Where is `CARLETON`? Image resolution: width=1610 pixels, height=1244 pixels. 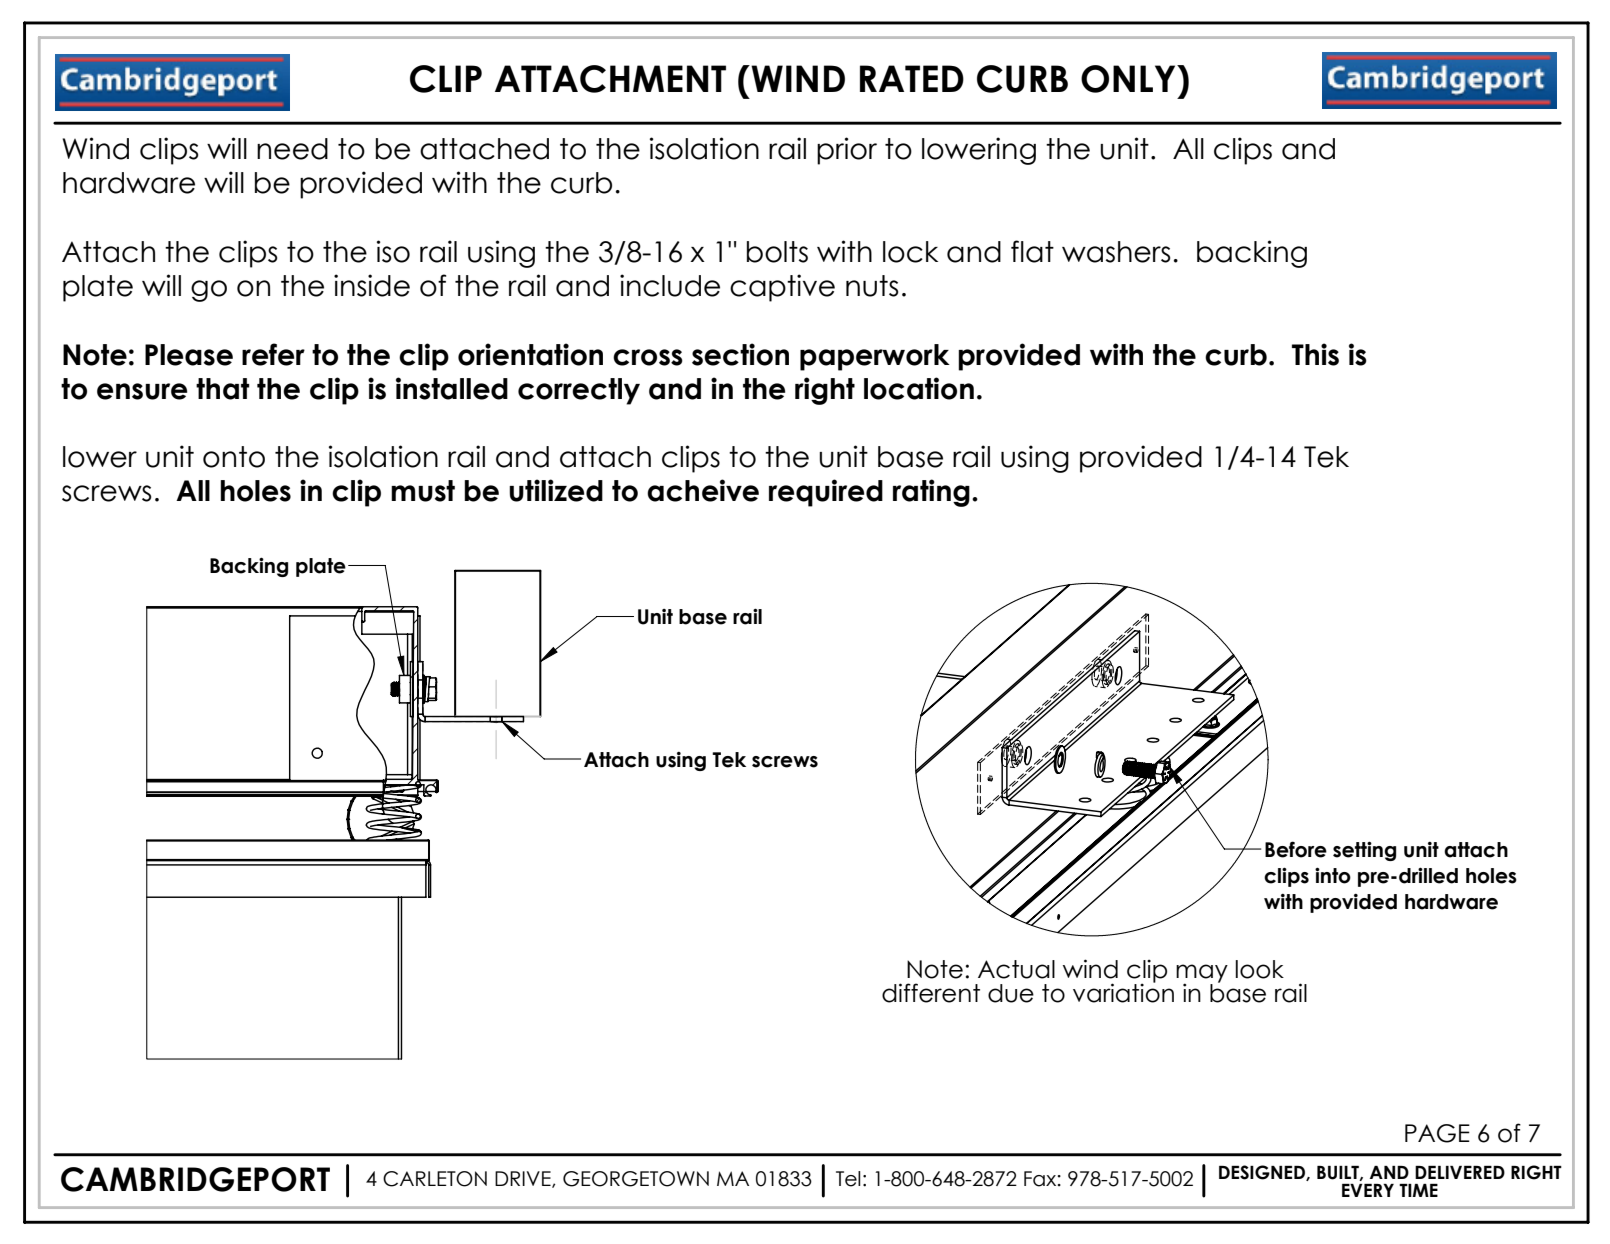 CARLETON is located at coordinates (435, 1179).
